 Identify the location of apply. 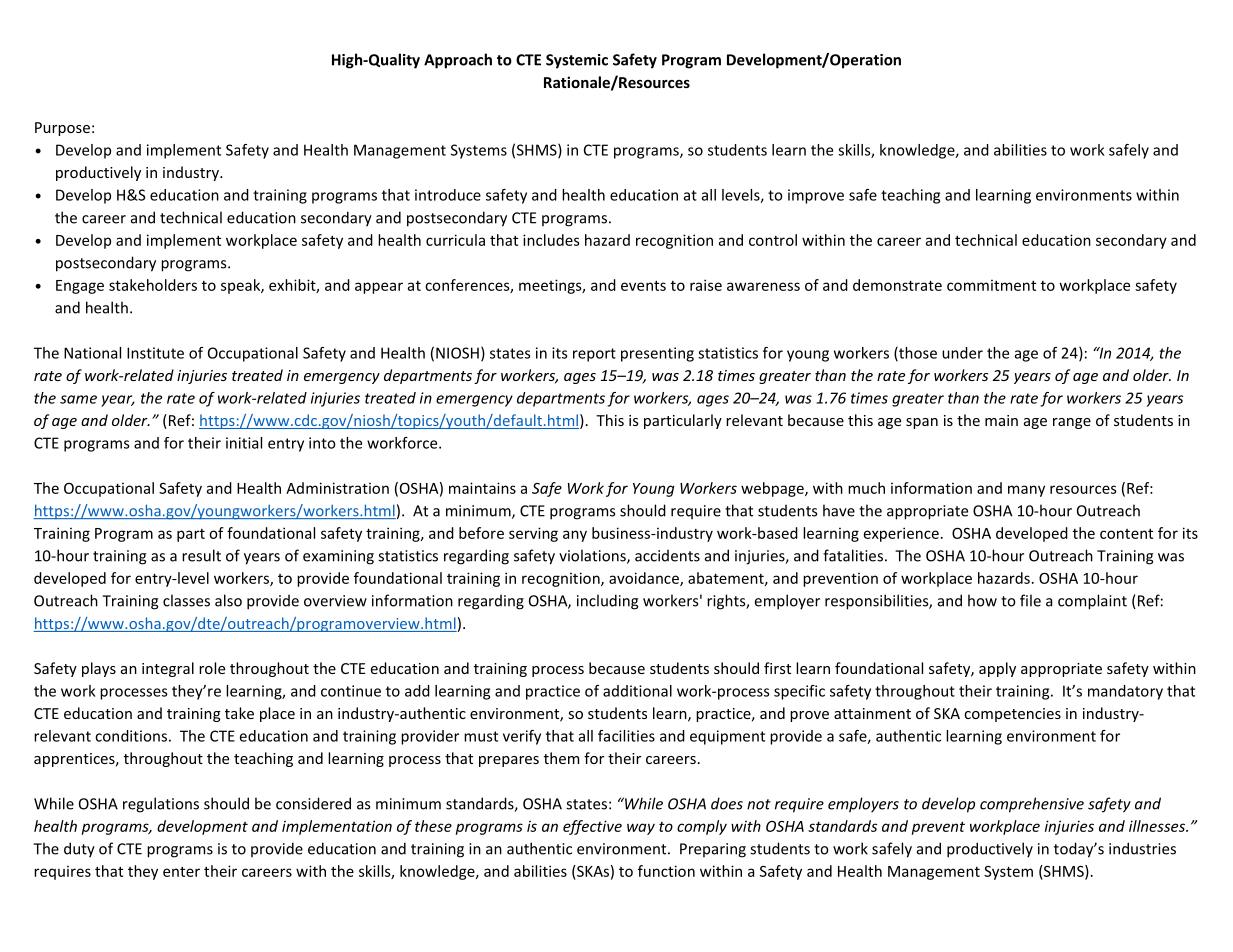
(997, 669).
